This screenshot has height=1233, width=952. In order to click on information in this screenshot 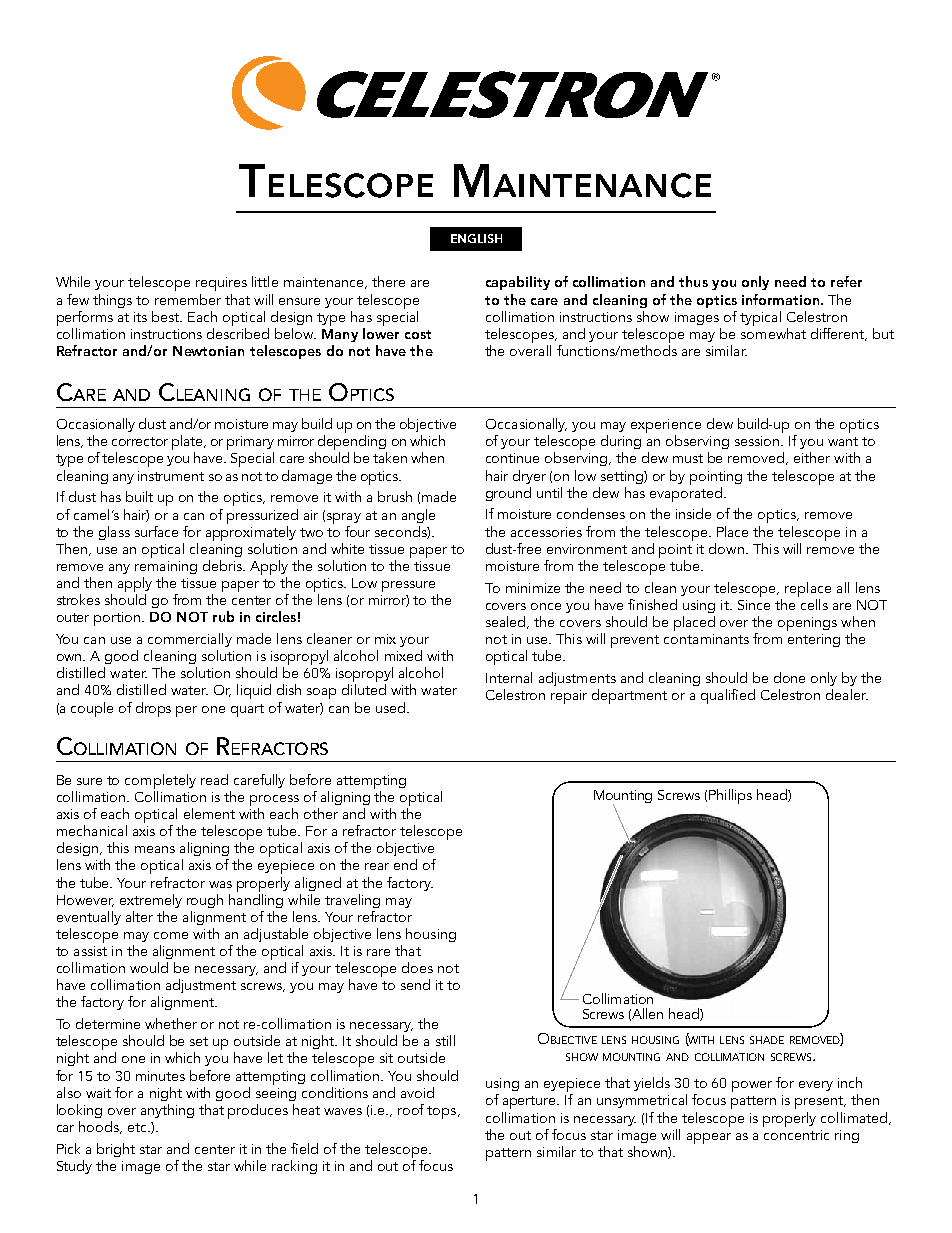, I will do `click(780, 299)`.
